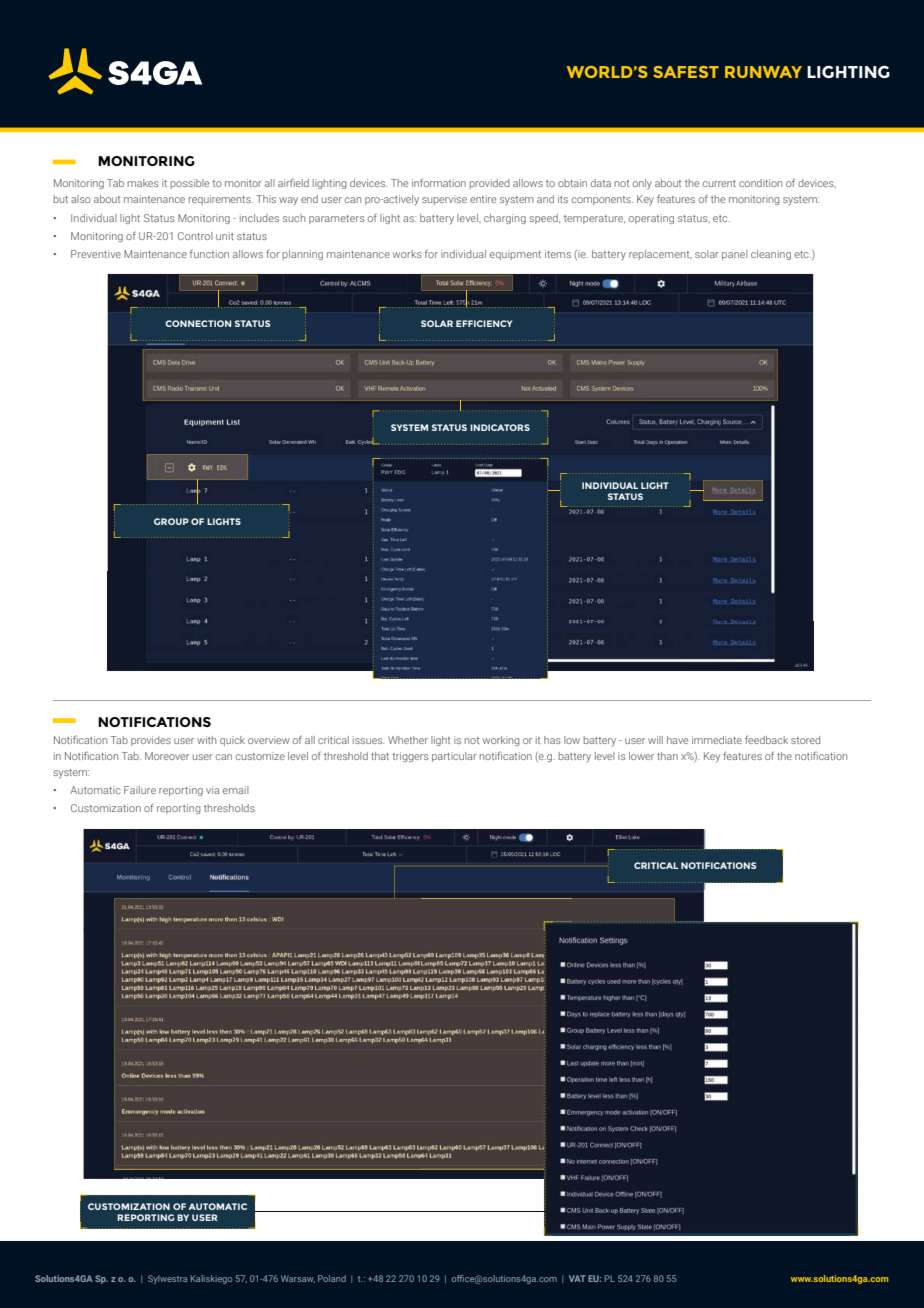  Describe the element at coordinates (198, 323) in the image. I see `CONNECTION` at that location.
